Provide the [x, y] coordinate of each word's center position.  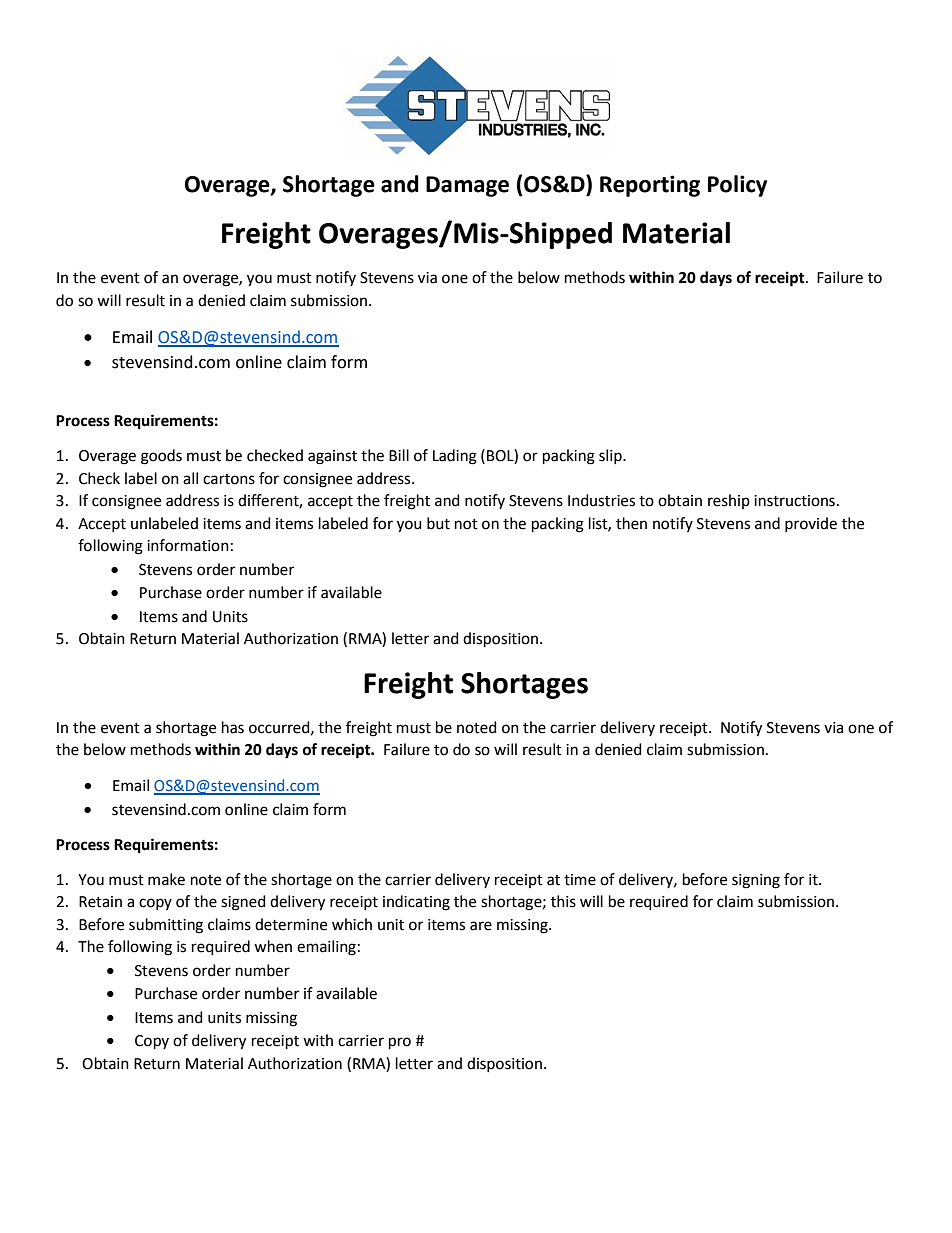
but [438, 523]
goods [161, 457]
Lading [455, 457]
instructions [794, 501]
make [166, 879]
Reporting [650, 186]
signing [756, 881]
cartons [229, 479]
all [190, 478]
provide [811, 524]
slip [611, 456]
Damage [467, 186]
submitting [166, 926]
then [631, 523]
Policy [737, 186]
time [580, 880]
